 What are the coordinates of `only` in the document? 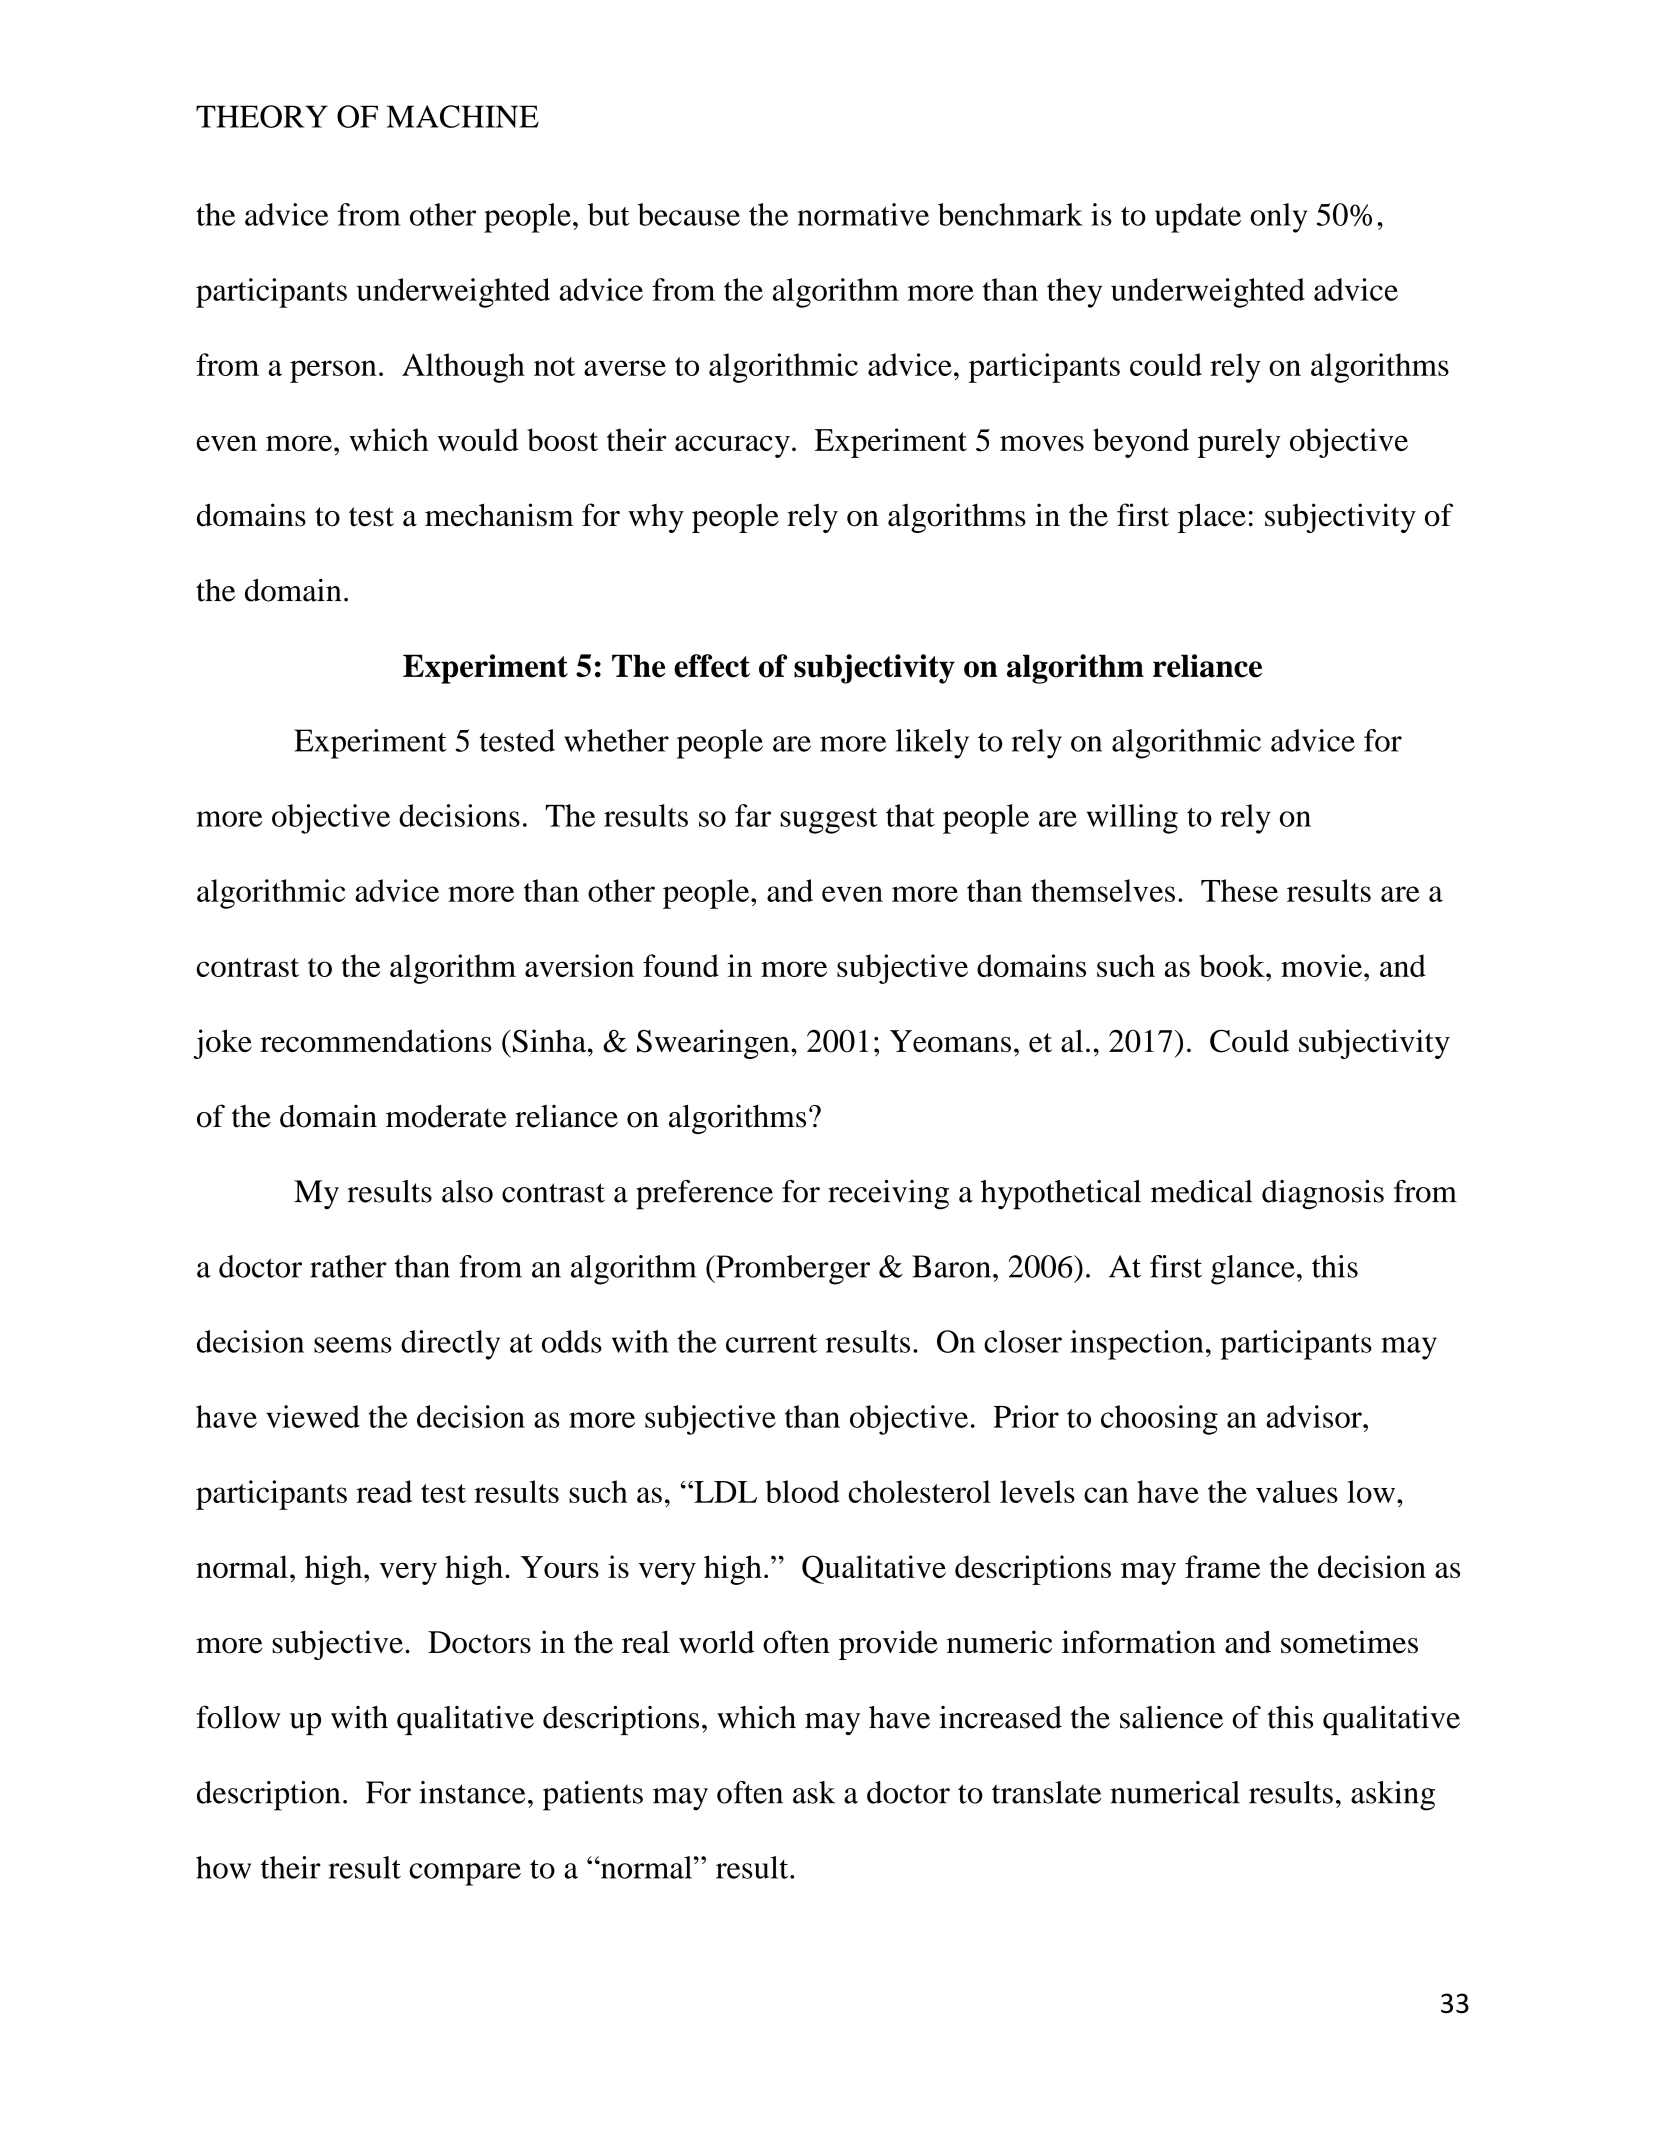 It's located at (1278, 218).
